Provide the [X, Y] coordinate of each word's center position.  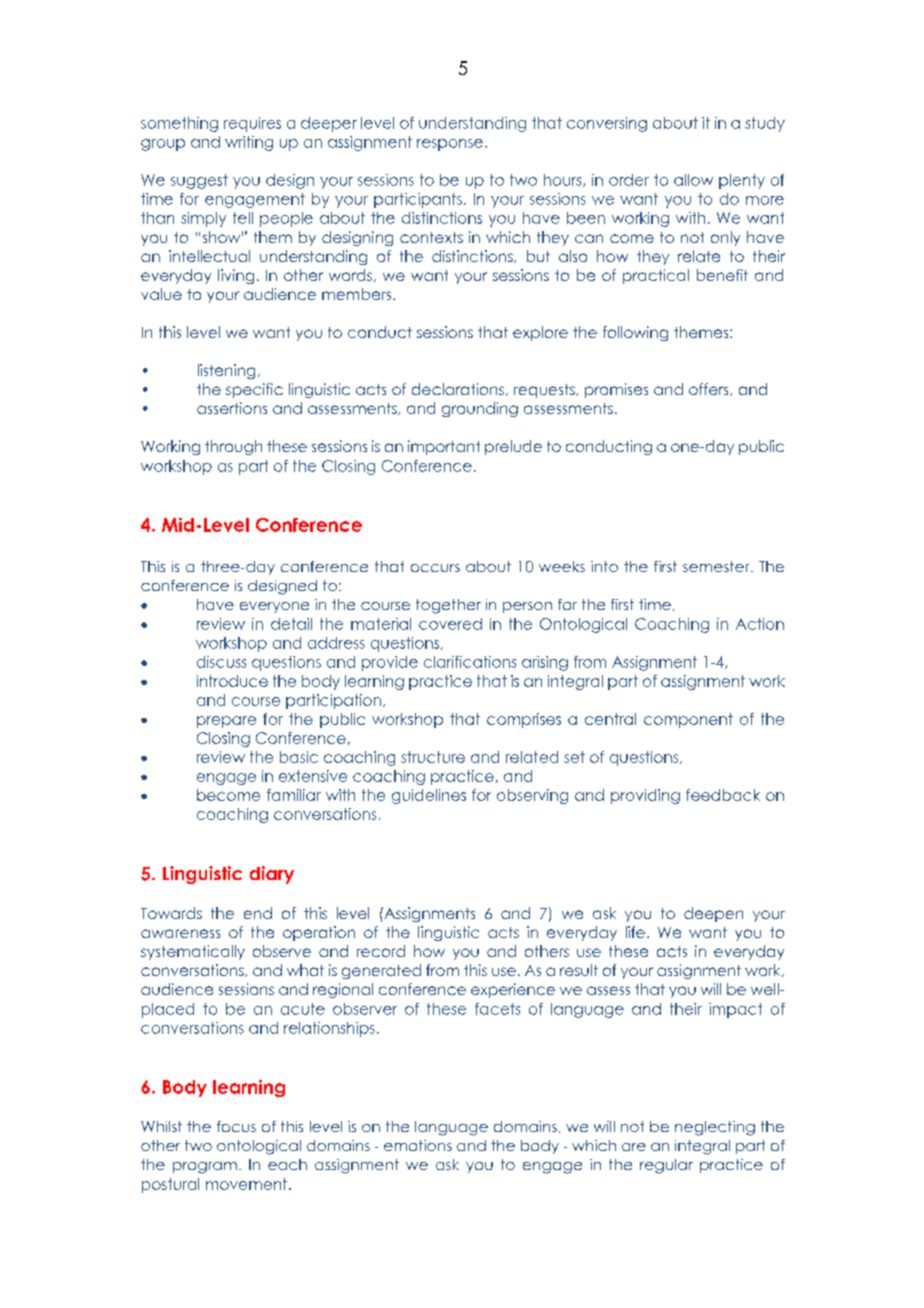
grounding [480, 409]
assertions [232, 408]
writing [249, 143]
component [688, 720]
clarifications [470, 662]
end [258, 913]
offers [710, 389]
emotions [418, 1145]
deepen [713, 914]
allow [693, 180]
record [381, 951]
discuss [221, 662]
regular [666, 1166]
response [450, 145]
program [205, 1168]
